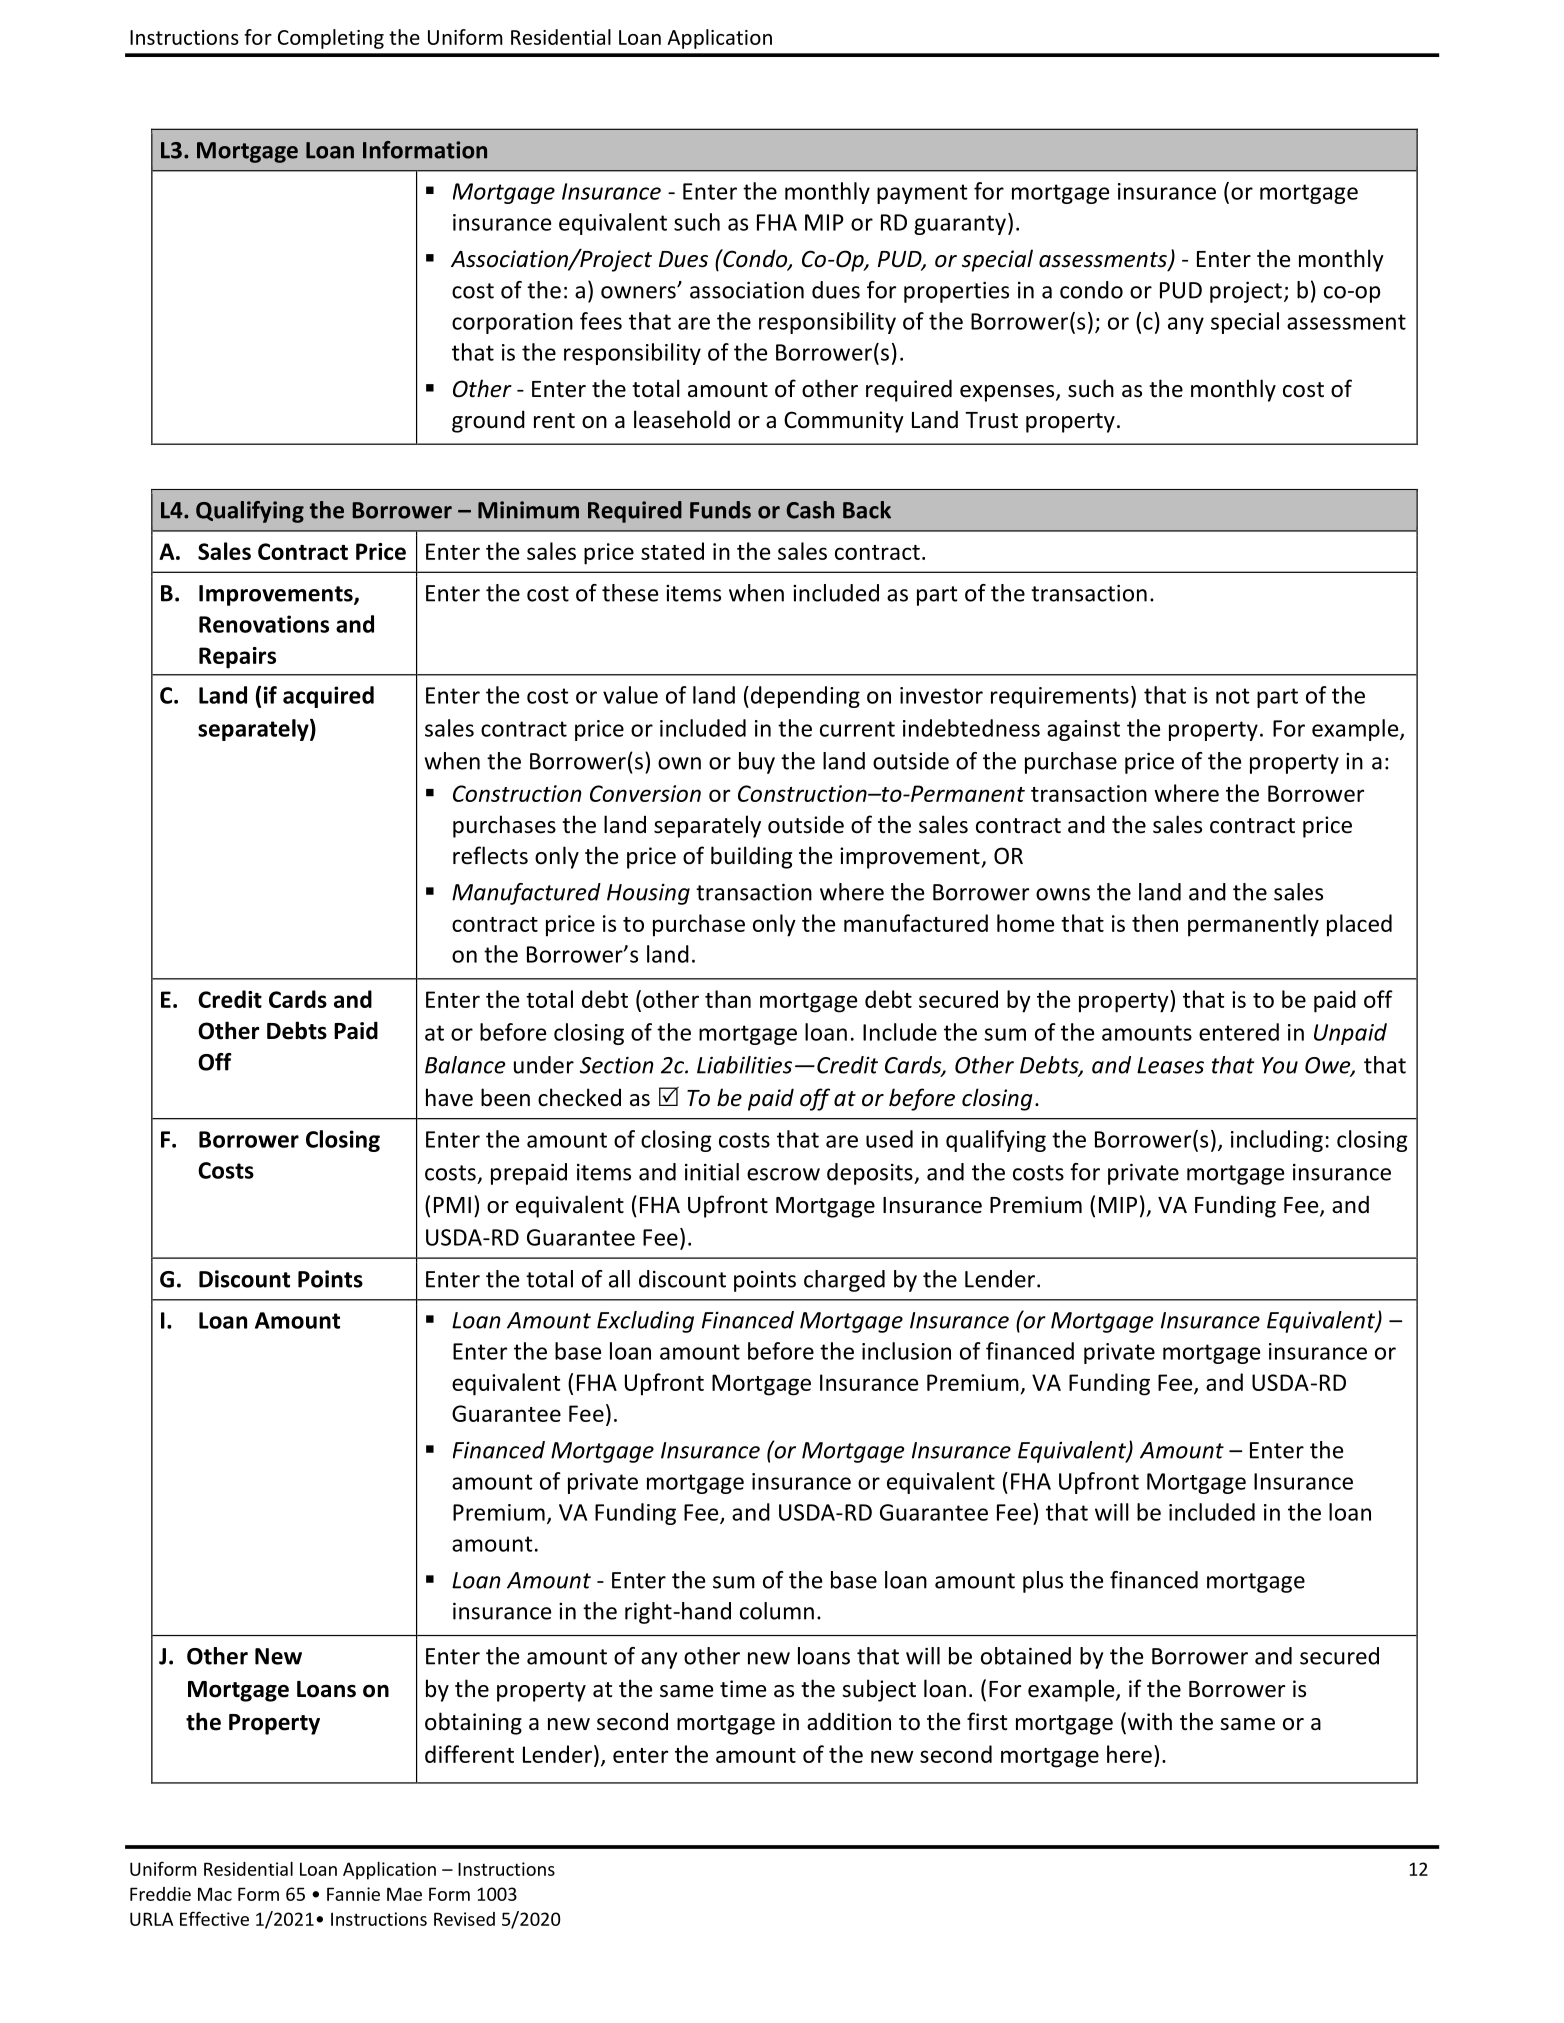 This screenshot has width=1564, height=2023. What do you see at coordinates (805, 697) in the screenshot?
I see `depending` at bounding box center [805, 697].
